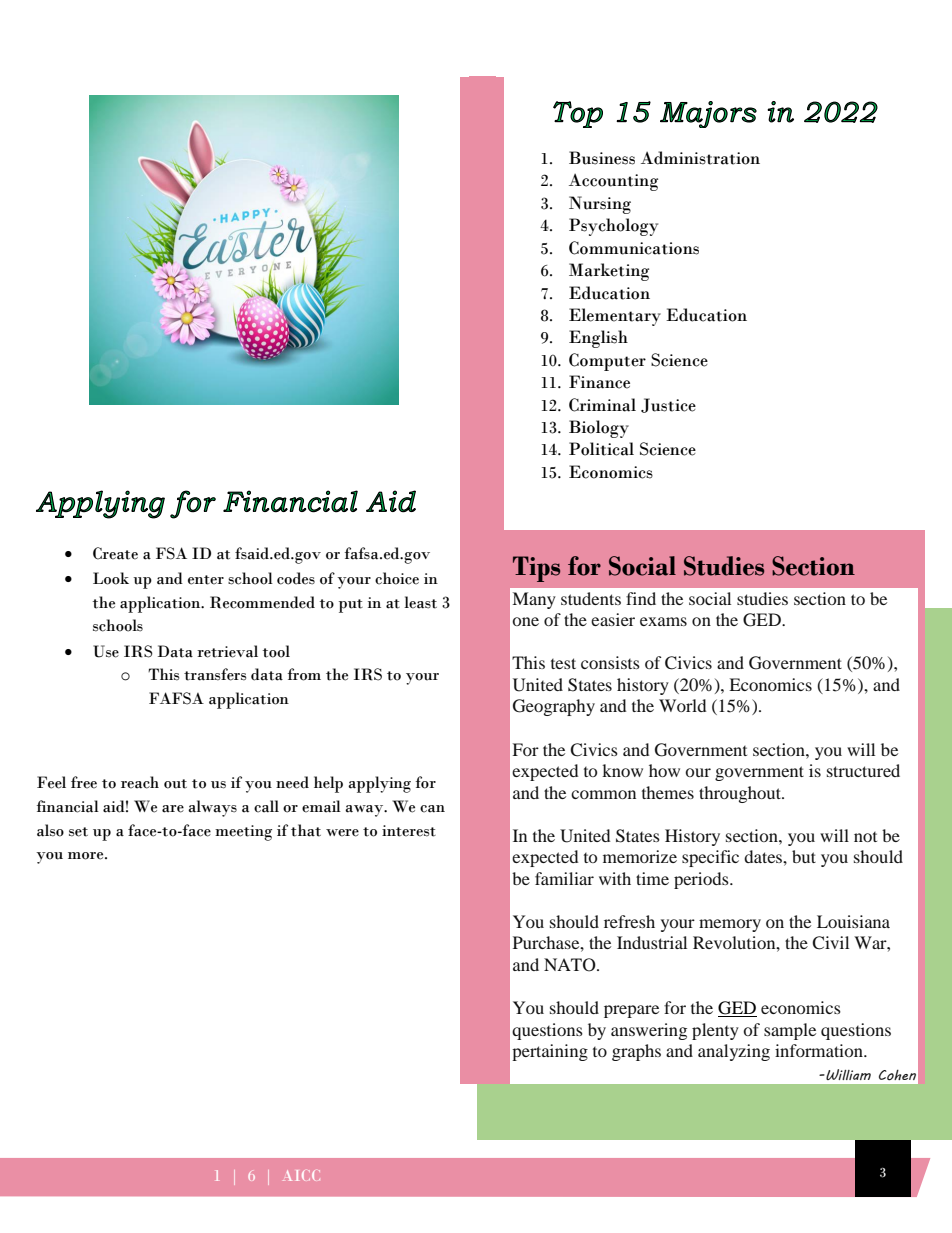  What do you see at coordinates (668, 405) in the screenshot?
I see `Justice` at bounding box center [668, 405].
